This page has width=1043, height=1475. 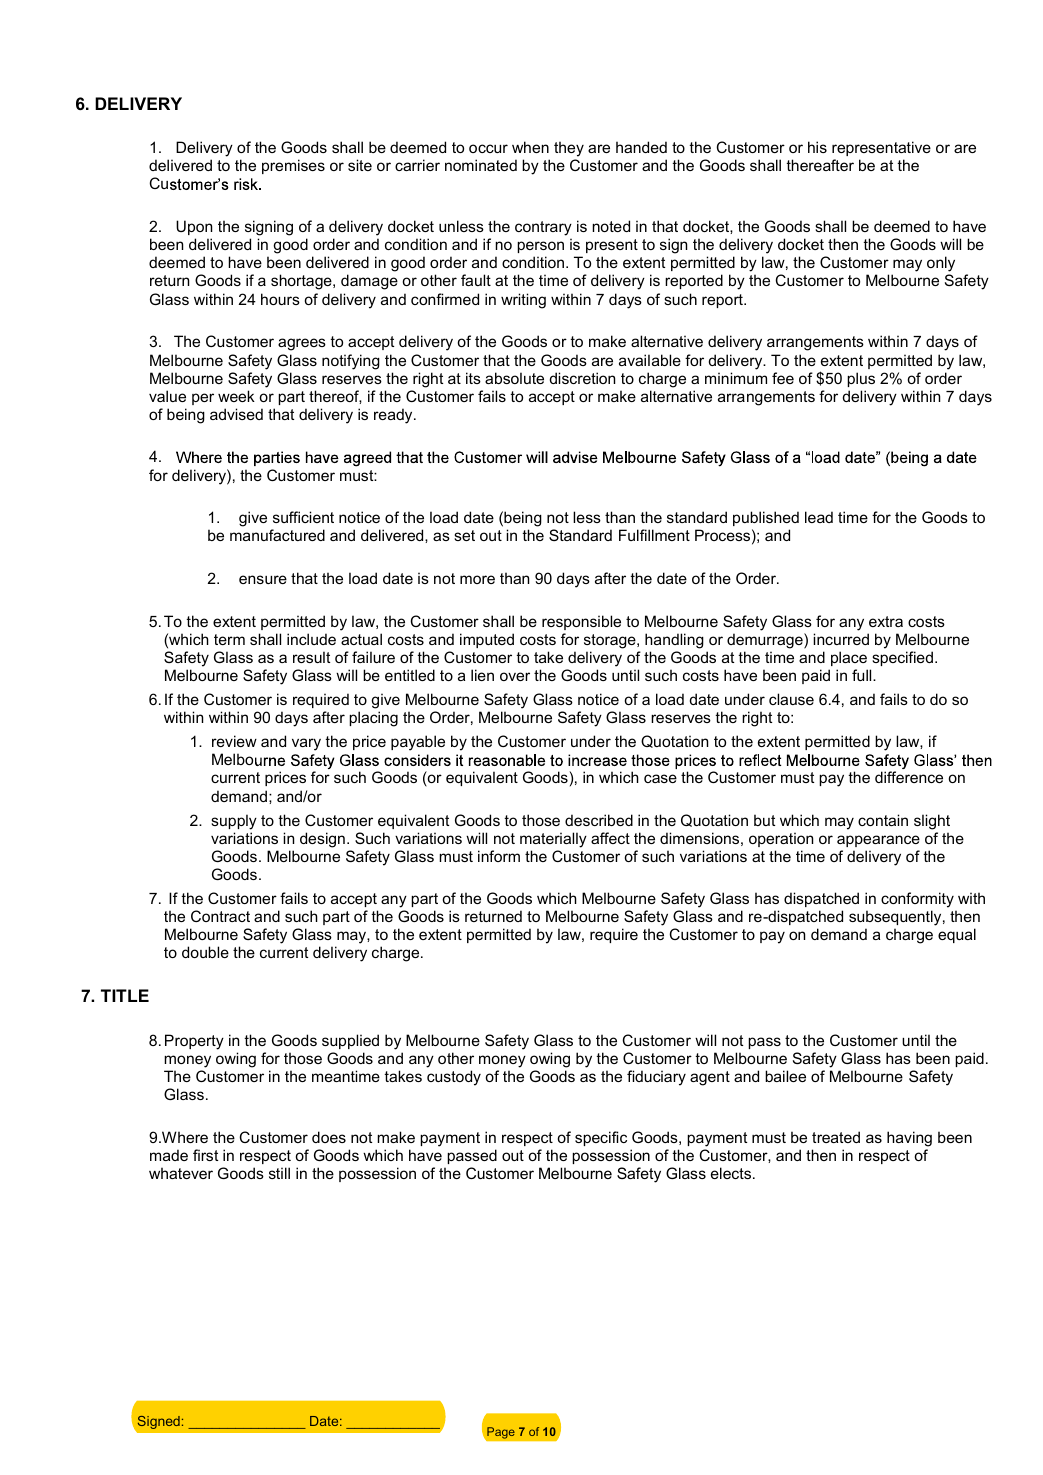 I want to click on lead, so click(x=819, y=517).
